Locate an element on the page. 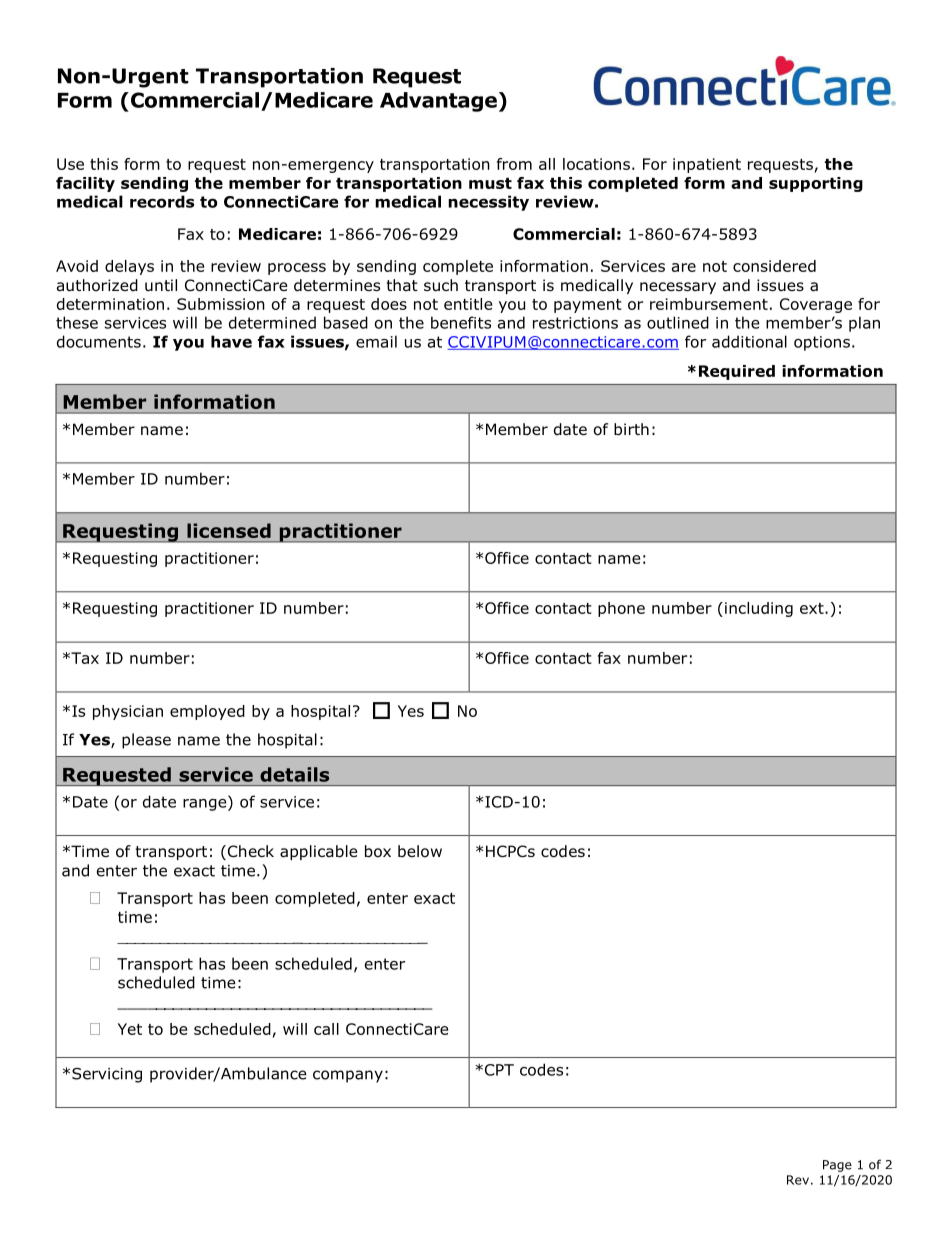  Servicing is located at coordinates (107, 1075).
